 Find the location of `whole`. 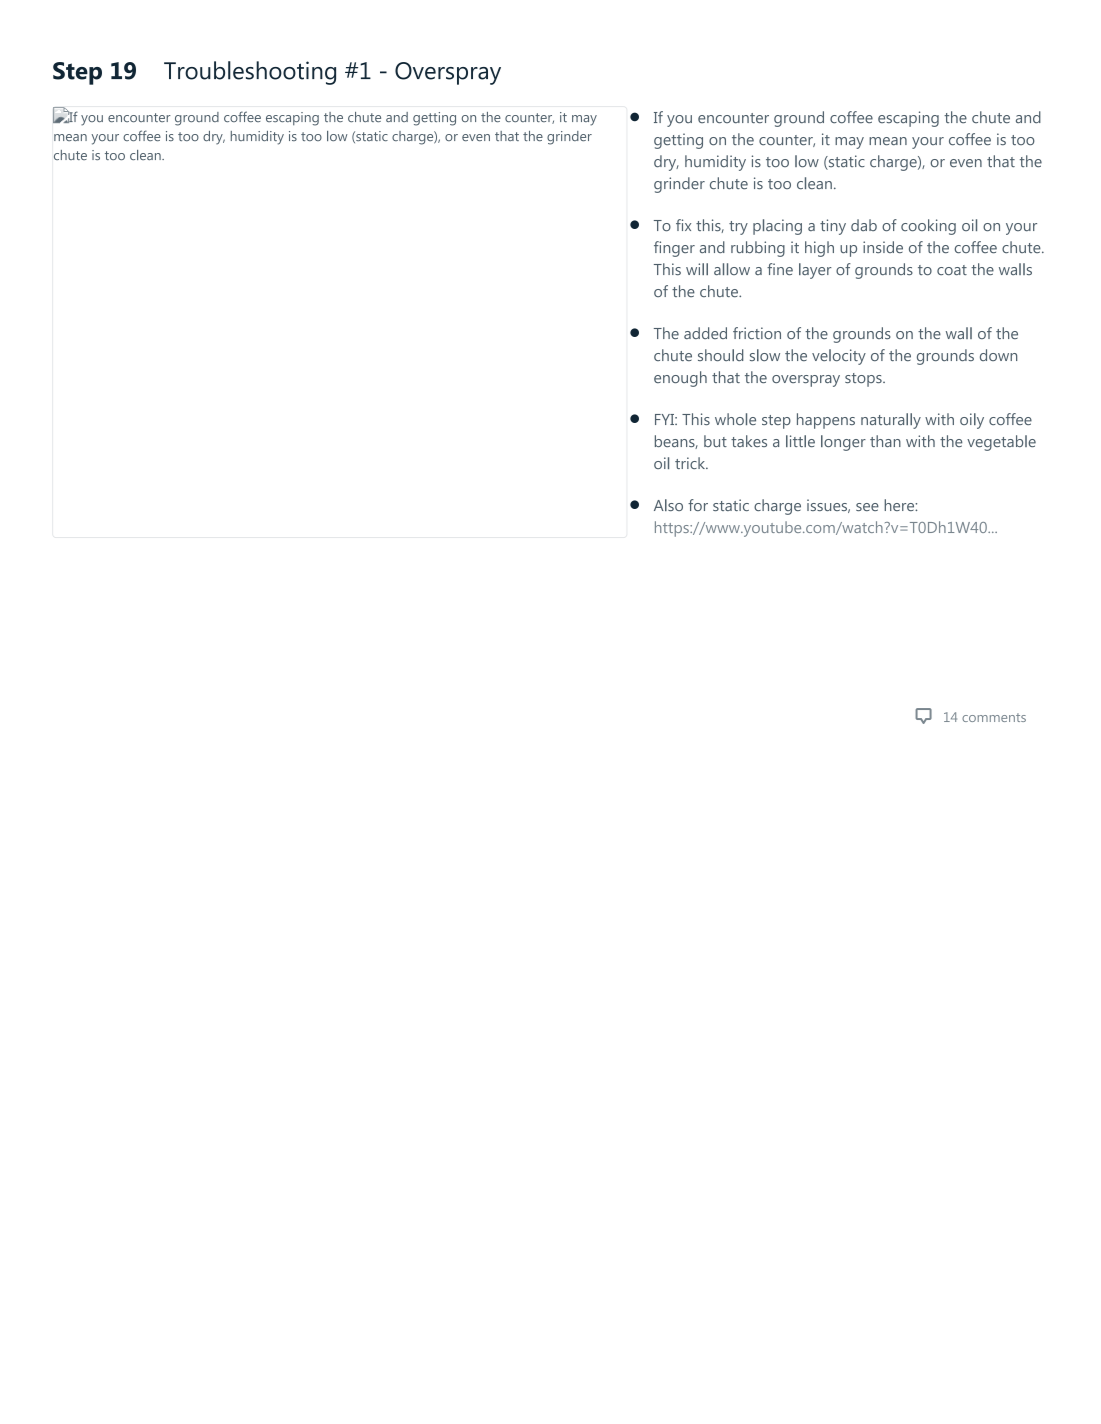

whole is located at coordinates (735, 419).
